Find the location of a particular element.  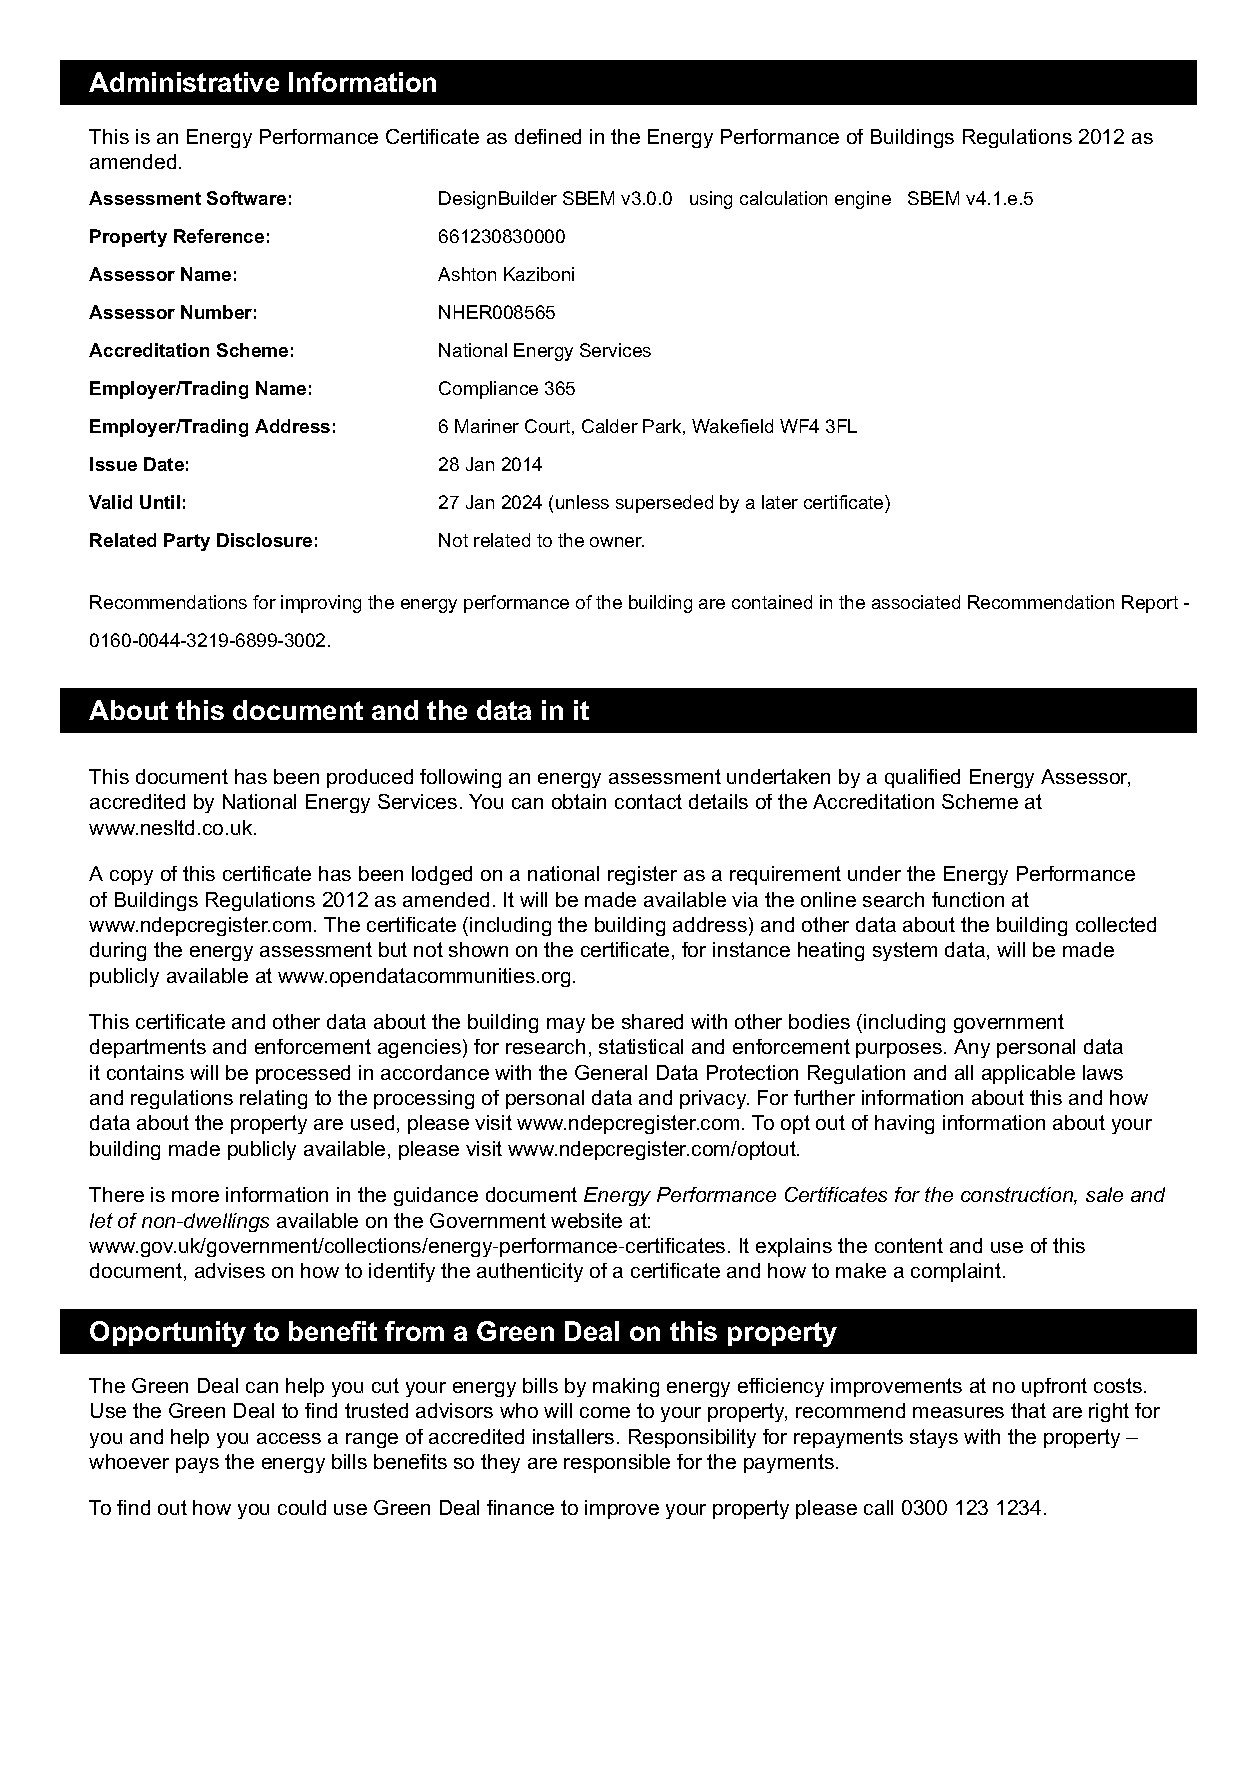

Any is located at coordinates (972, 1048).
